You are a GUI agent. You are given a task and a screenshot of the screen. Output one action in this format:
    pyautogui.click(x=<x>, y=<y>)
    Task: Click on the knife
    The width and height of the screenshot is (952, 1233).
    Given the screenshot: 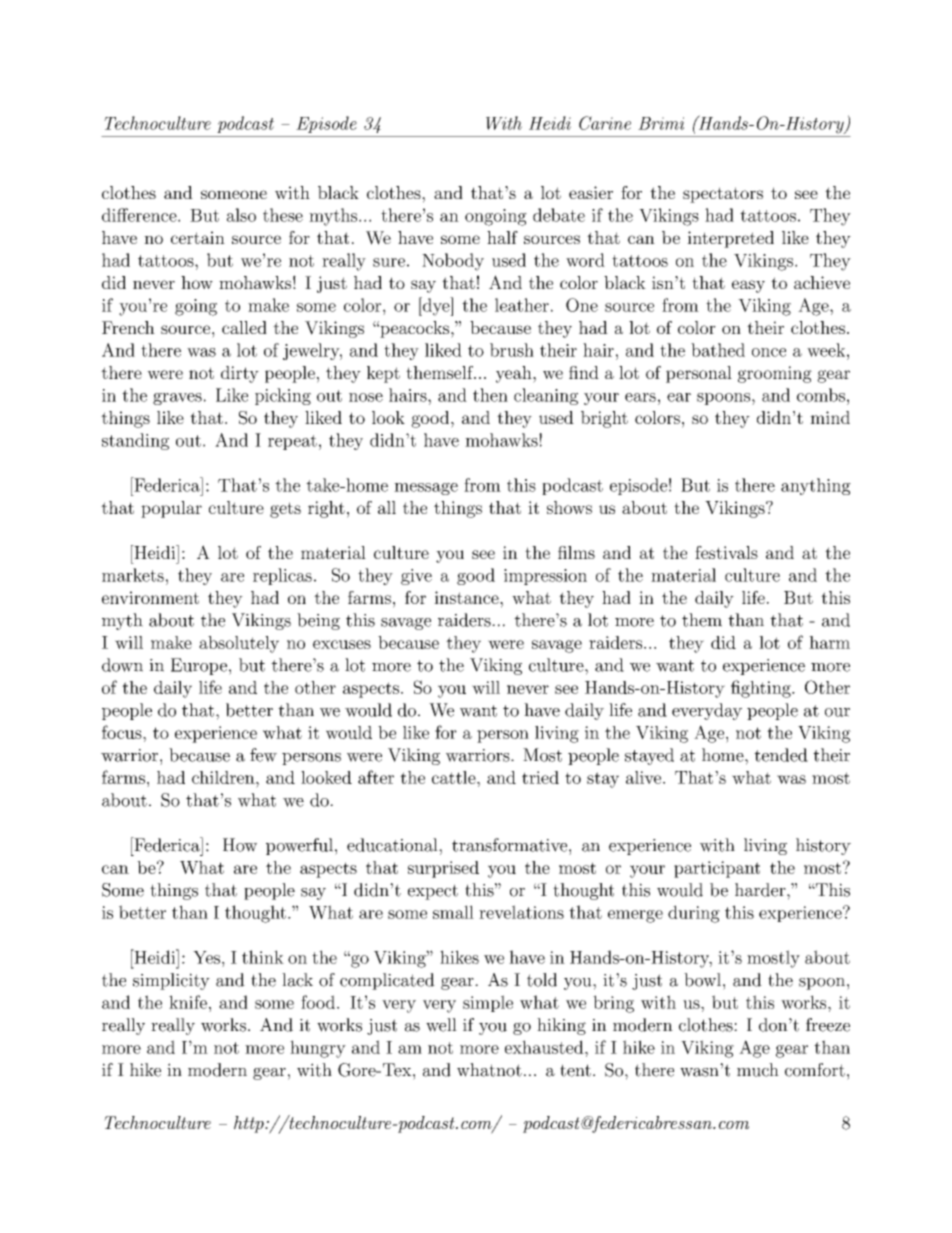 What is the action you would take?
    pyautogui.click(x=188, y=1002)
